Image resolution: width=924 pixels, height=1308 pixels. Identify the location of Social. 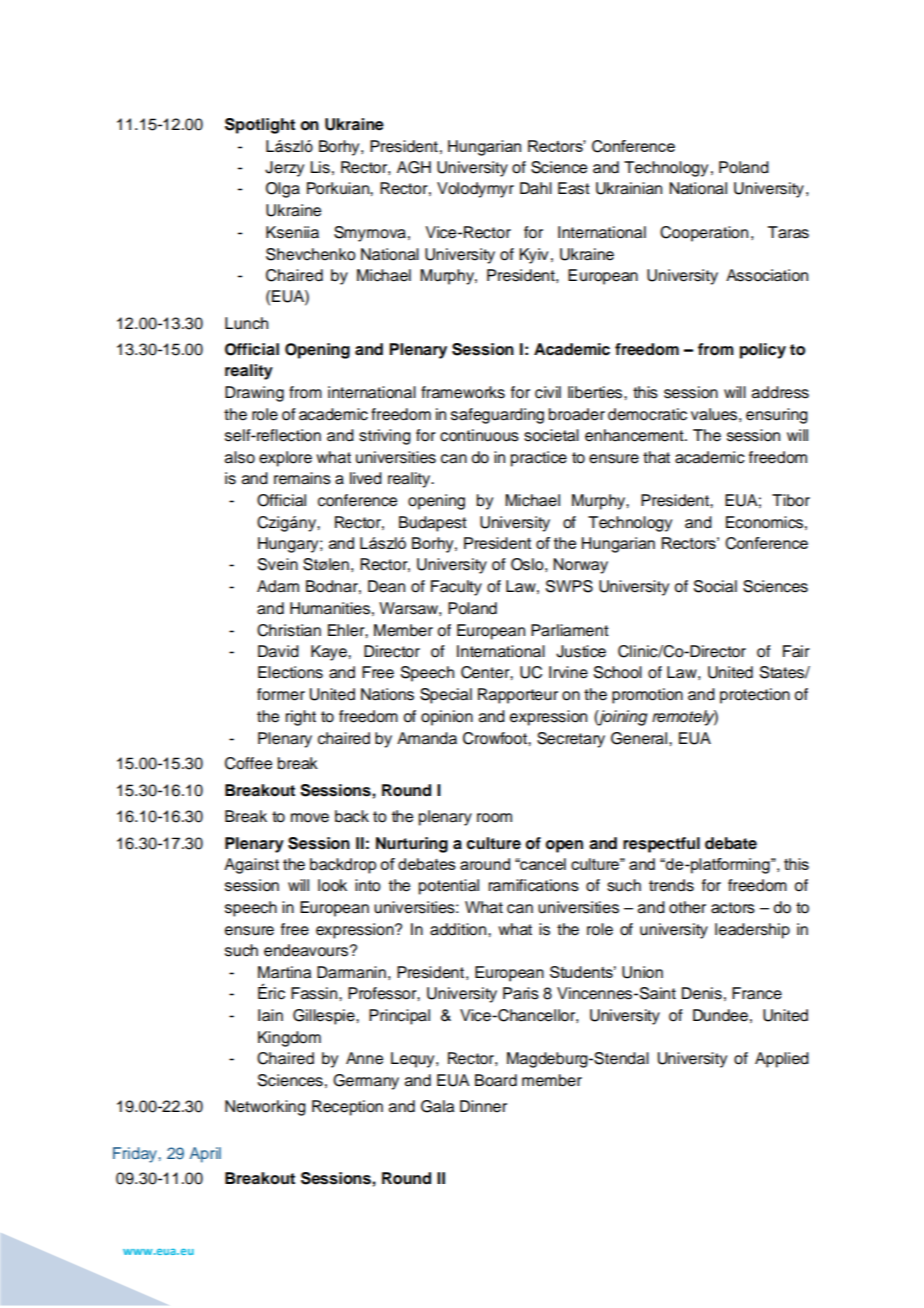
(715, 586).
